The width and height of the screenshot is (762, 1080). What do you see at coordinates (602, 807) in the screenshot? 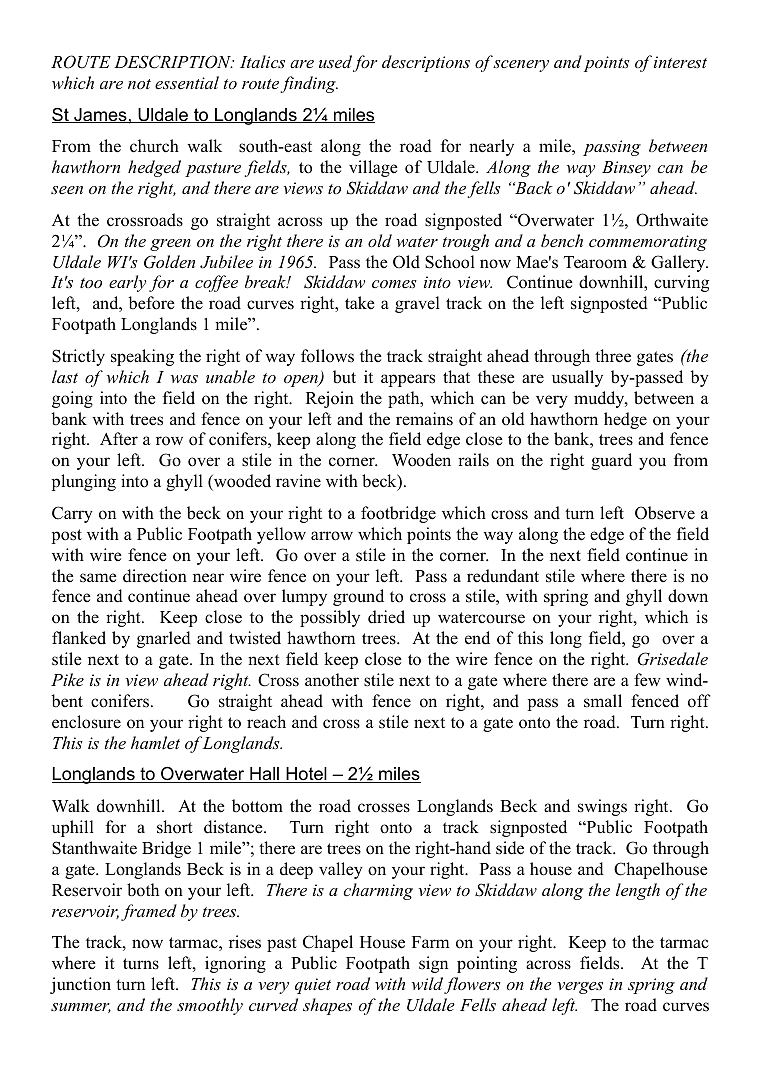
I see `swings` at bounding box center [602, 807].
